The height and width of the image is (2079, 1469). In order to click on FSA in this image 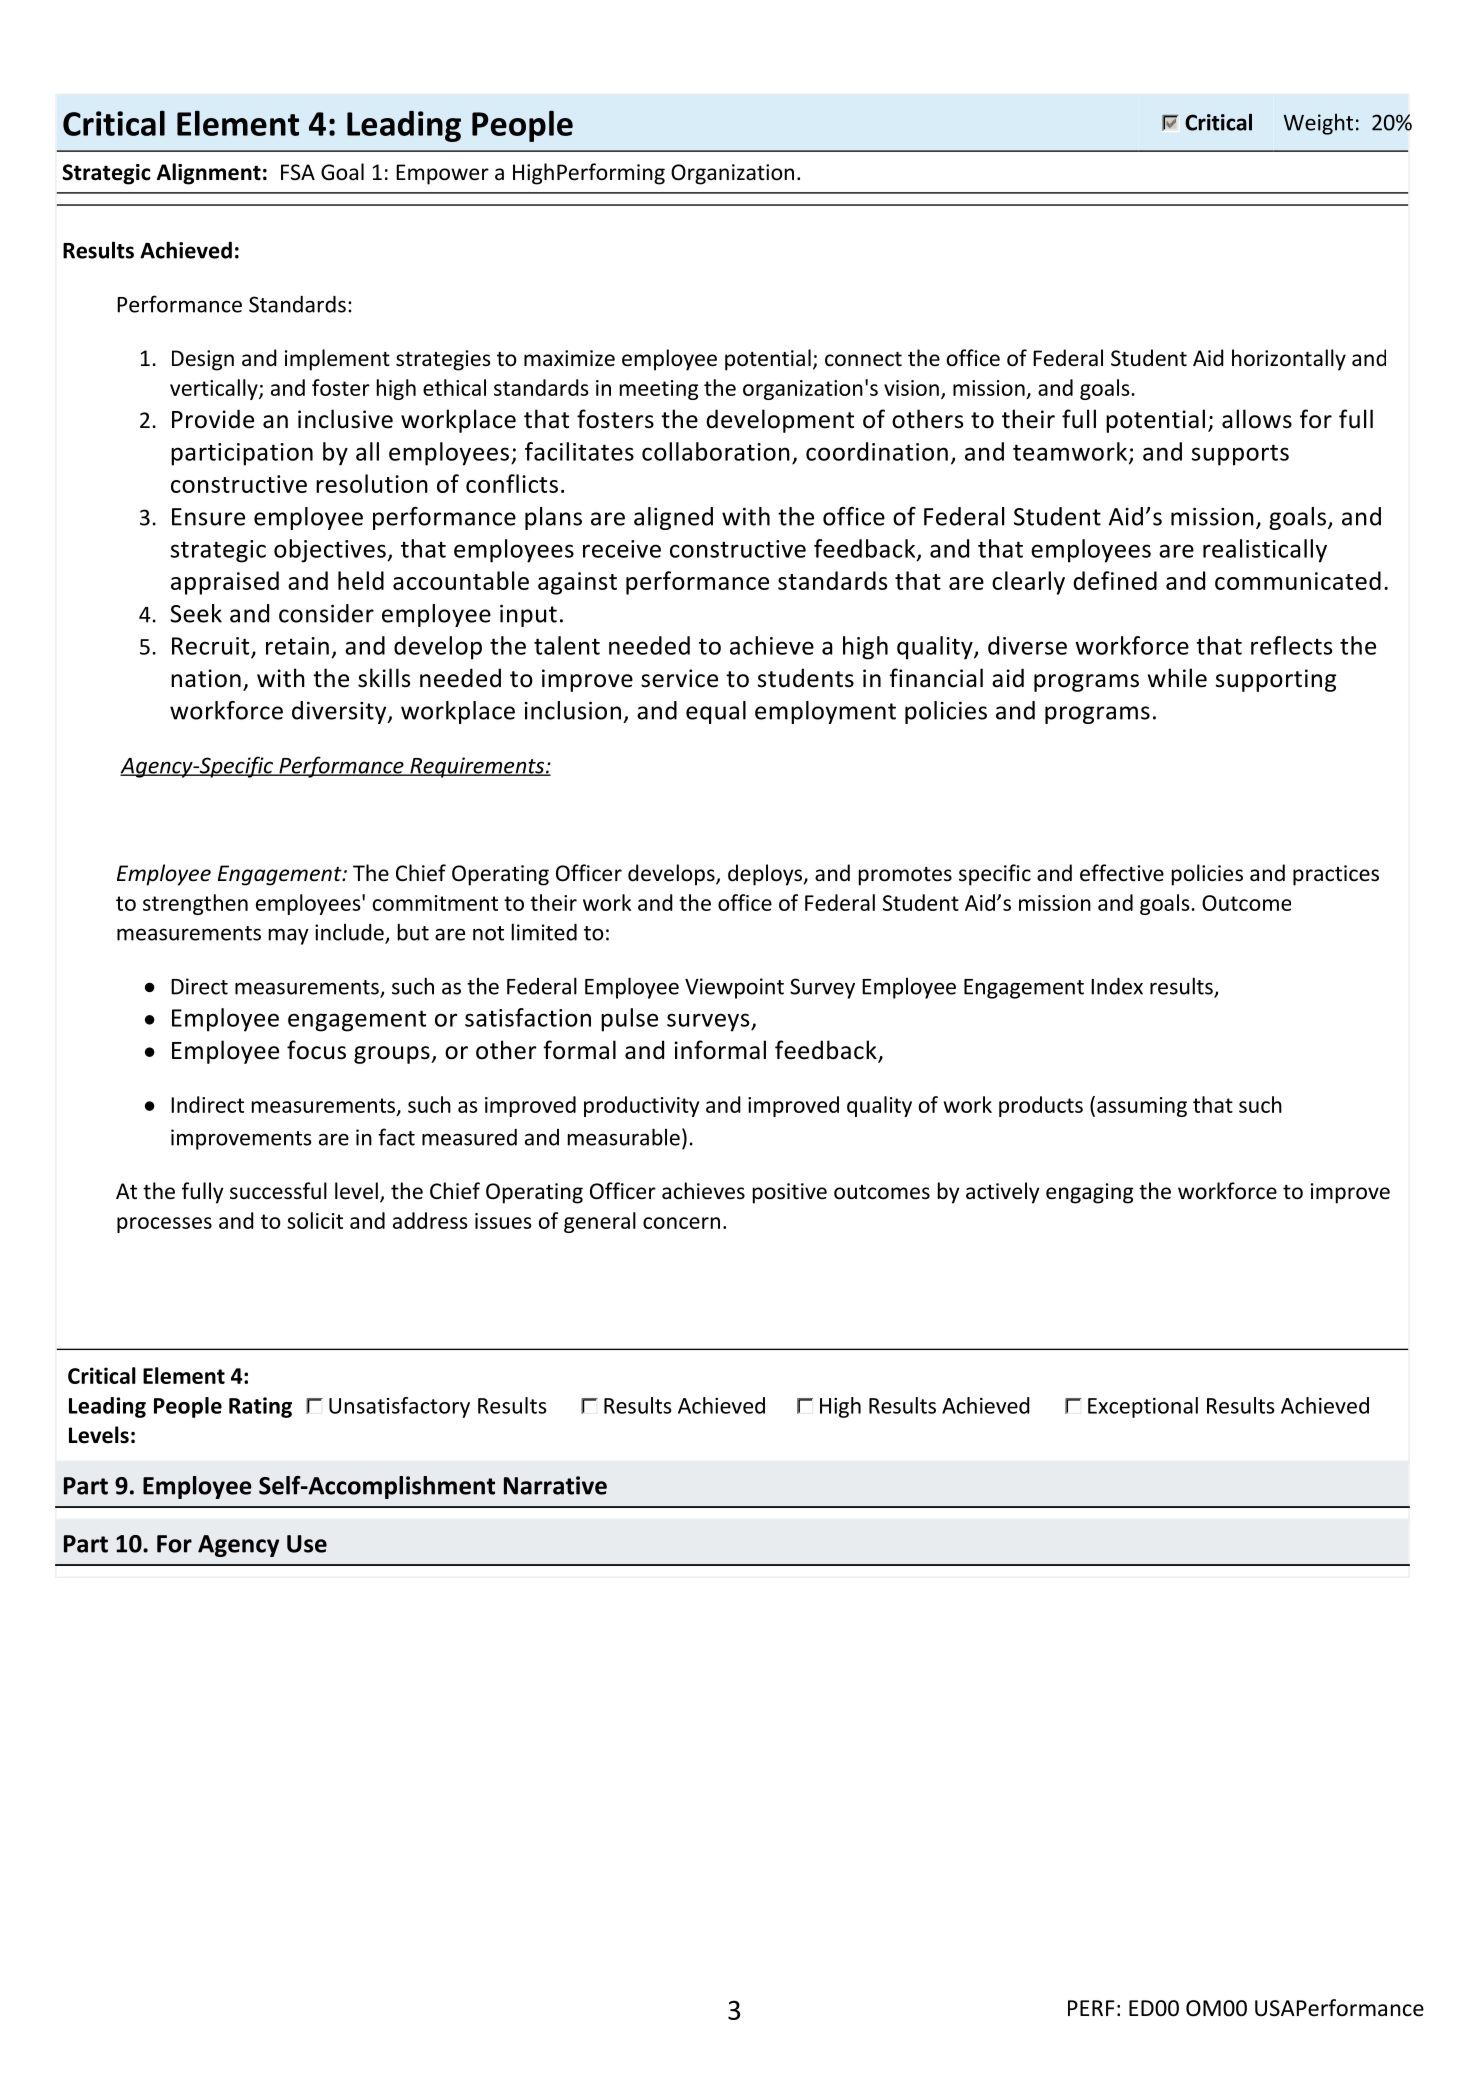, I will do `click(298, 172)`.
